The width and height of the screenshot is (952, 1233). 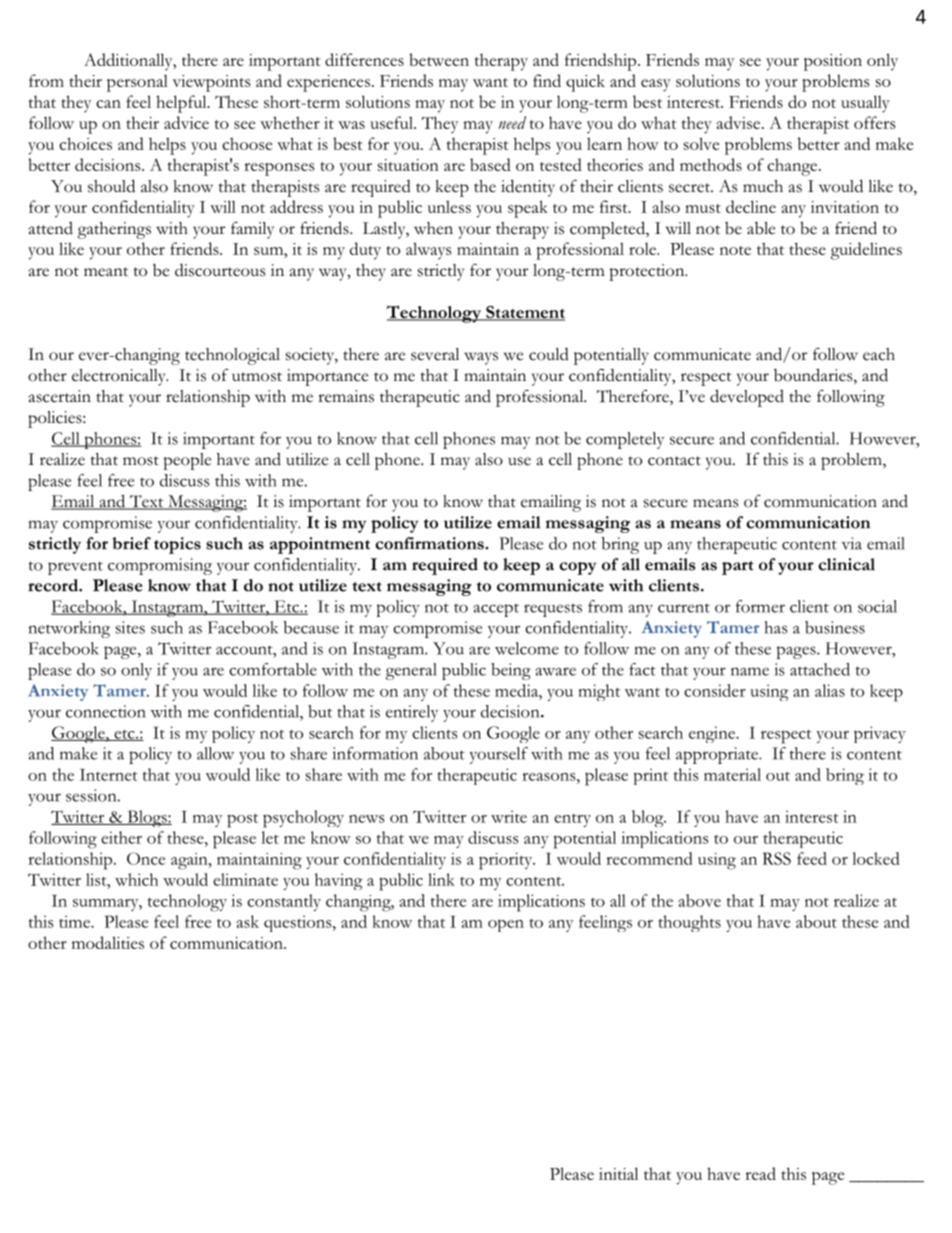 What do you see at coordinates (851, 543) in the screenshot?
I see `via` at bounding box center [851, 543].
